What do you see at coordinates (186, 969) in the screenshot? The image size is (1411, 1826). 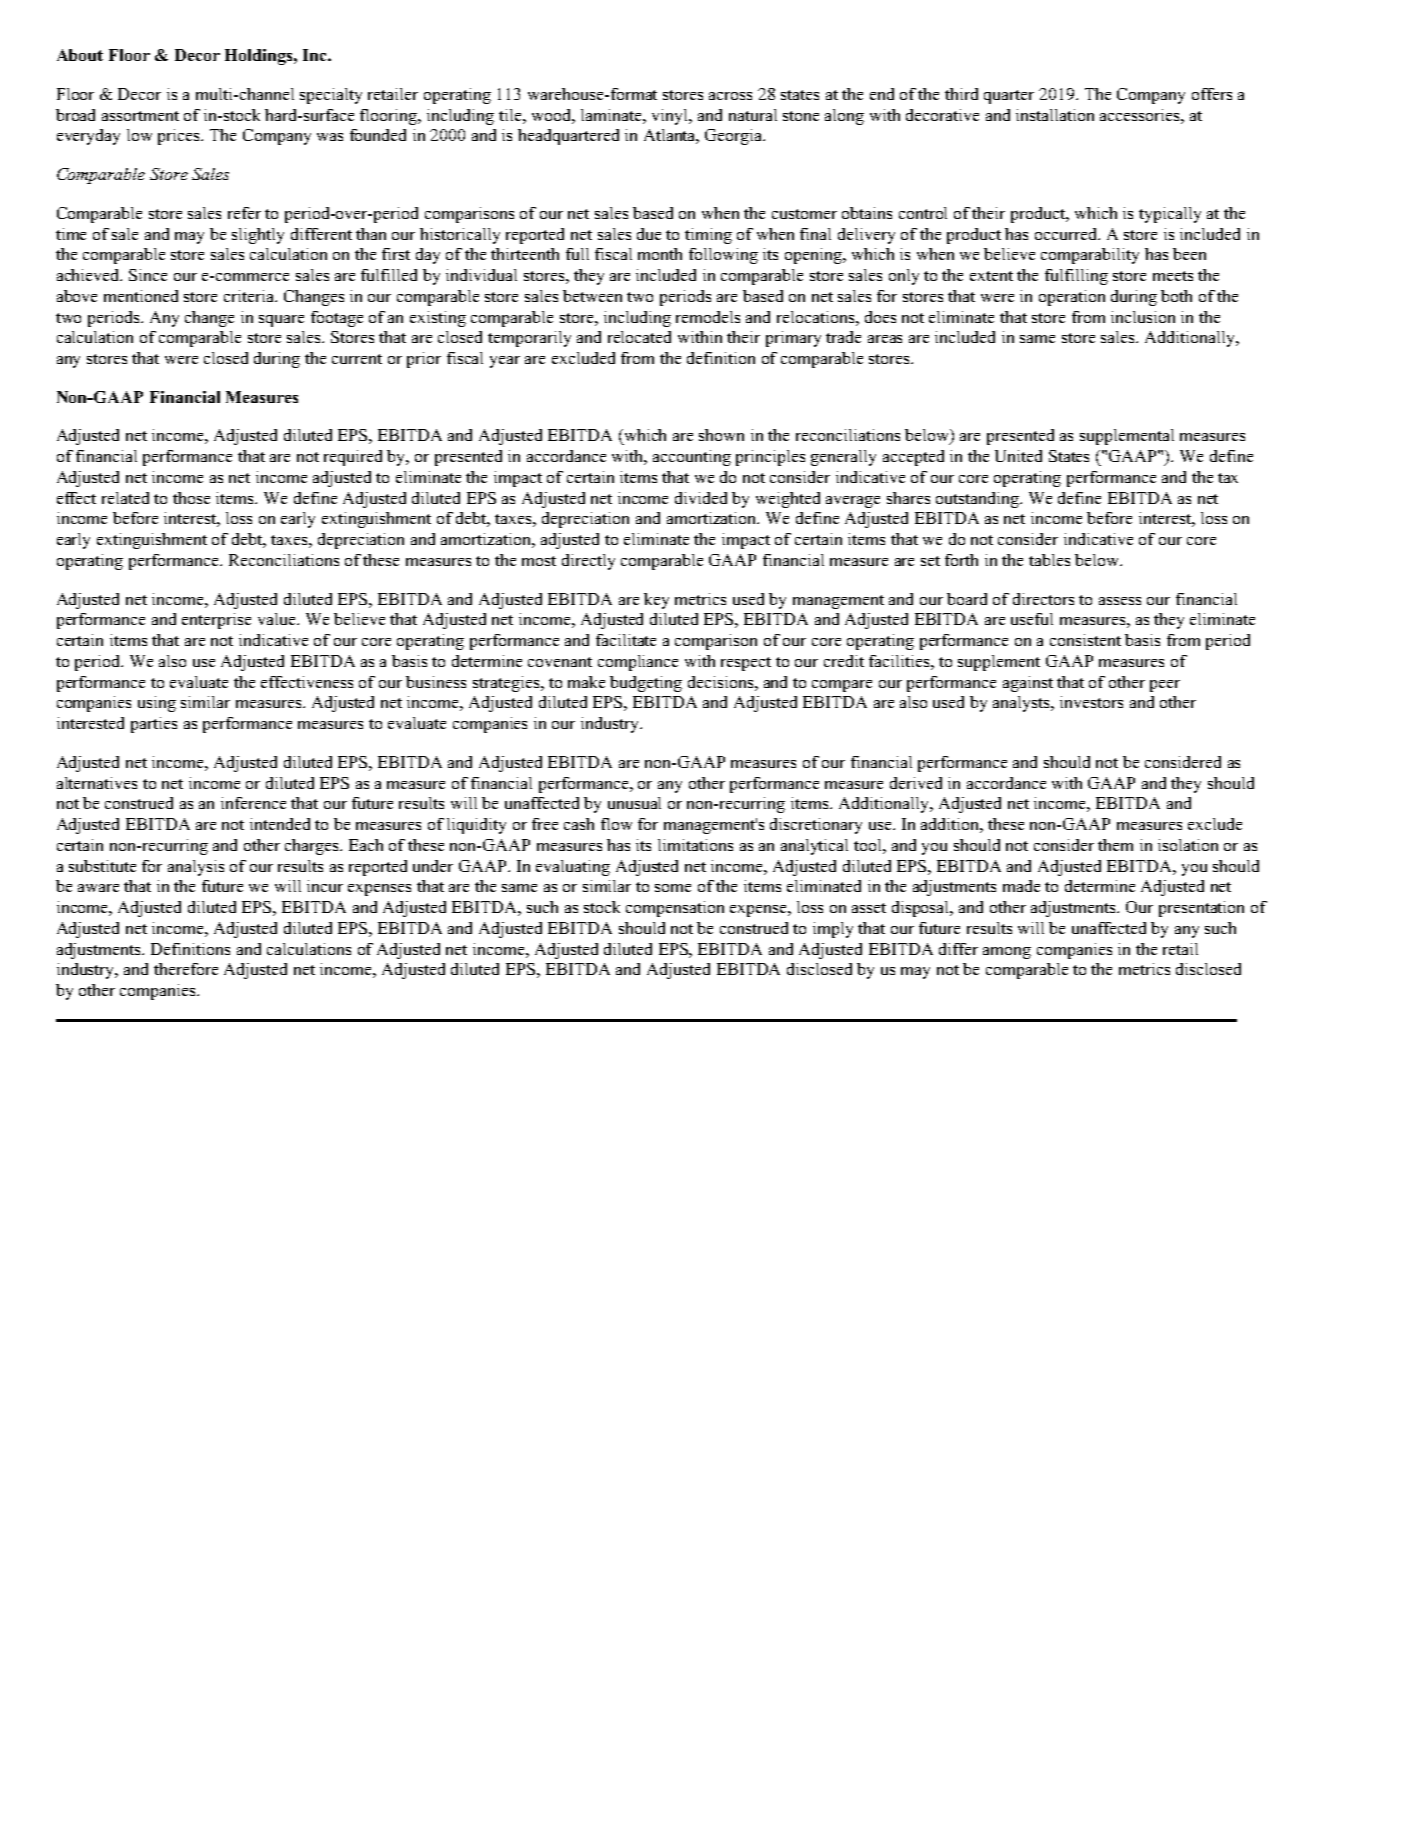 I see `therefore` at bounding box center [186, 969].
